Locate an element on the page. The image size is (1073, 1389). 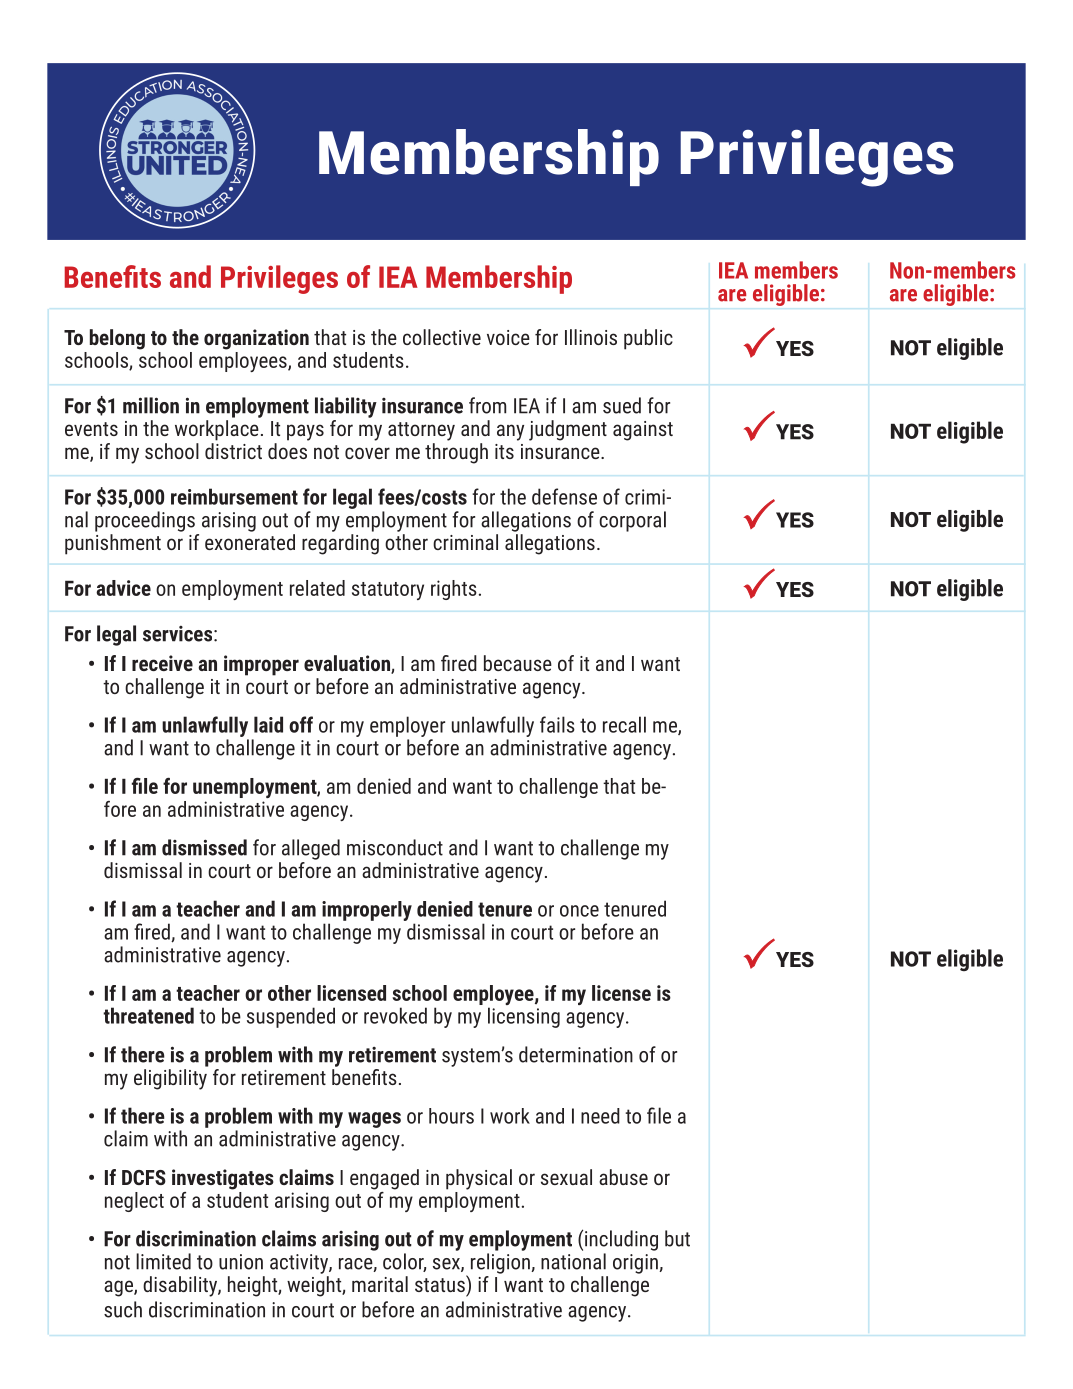
liability is located at coordinates (346, 407).
